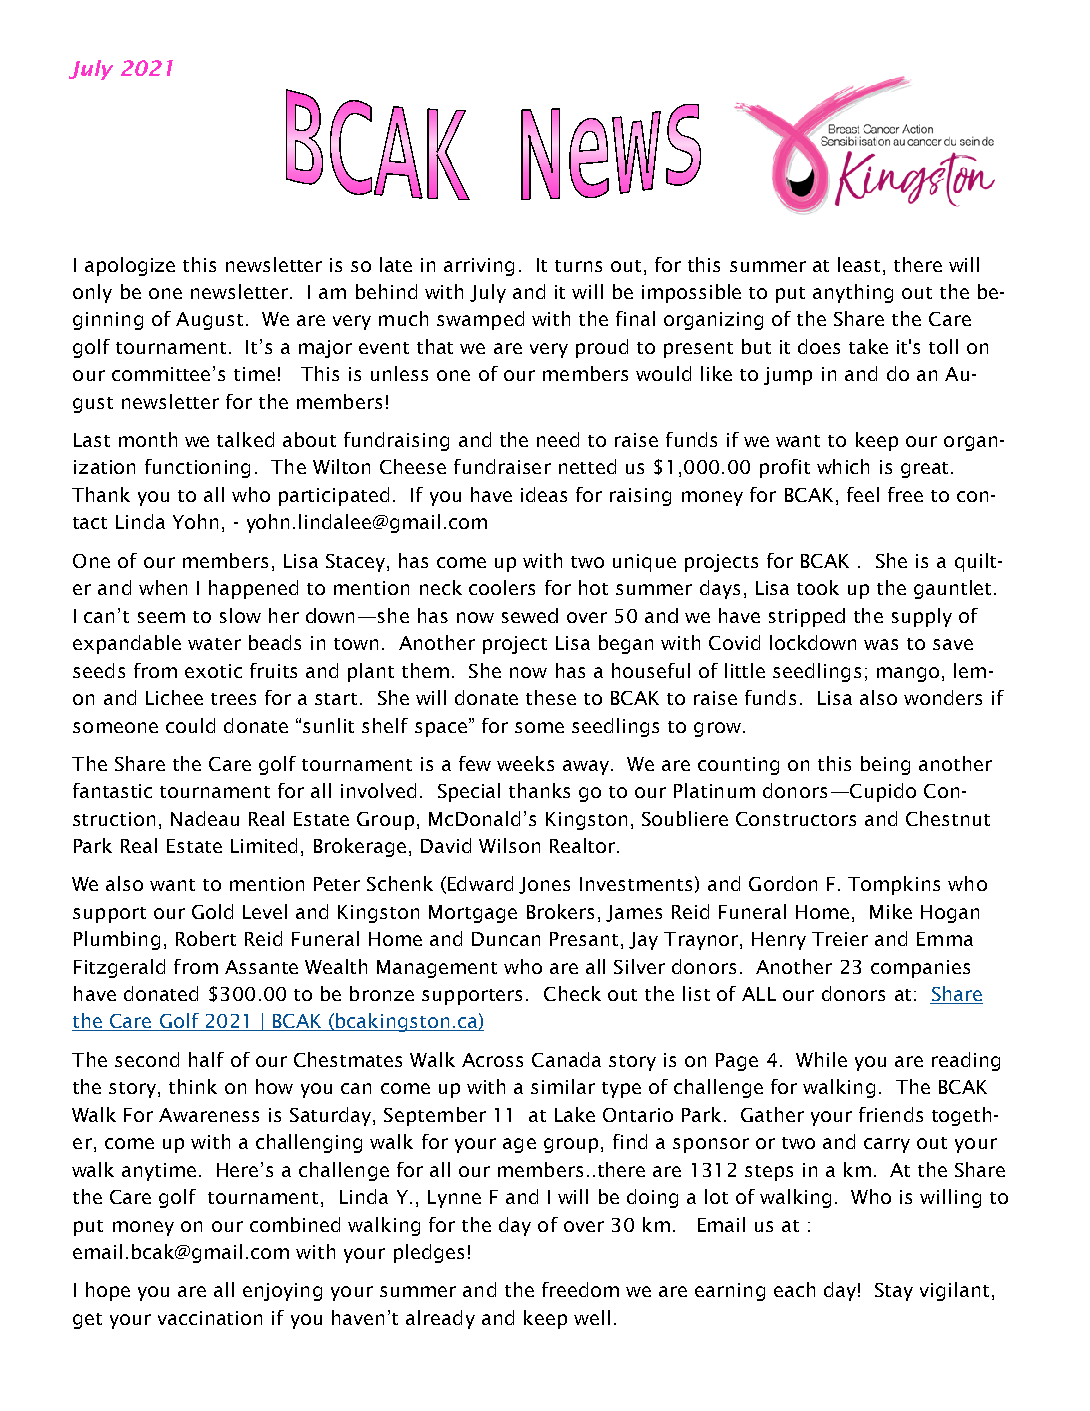  I want to click on feel, so click(863, 494).
